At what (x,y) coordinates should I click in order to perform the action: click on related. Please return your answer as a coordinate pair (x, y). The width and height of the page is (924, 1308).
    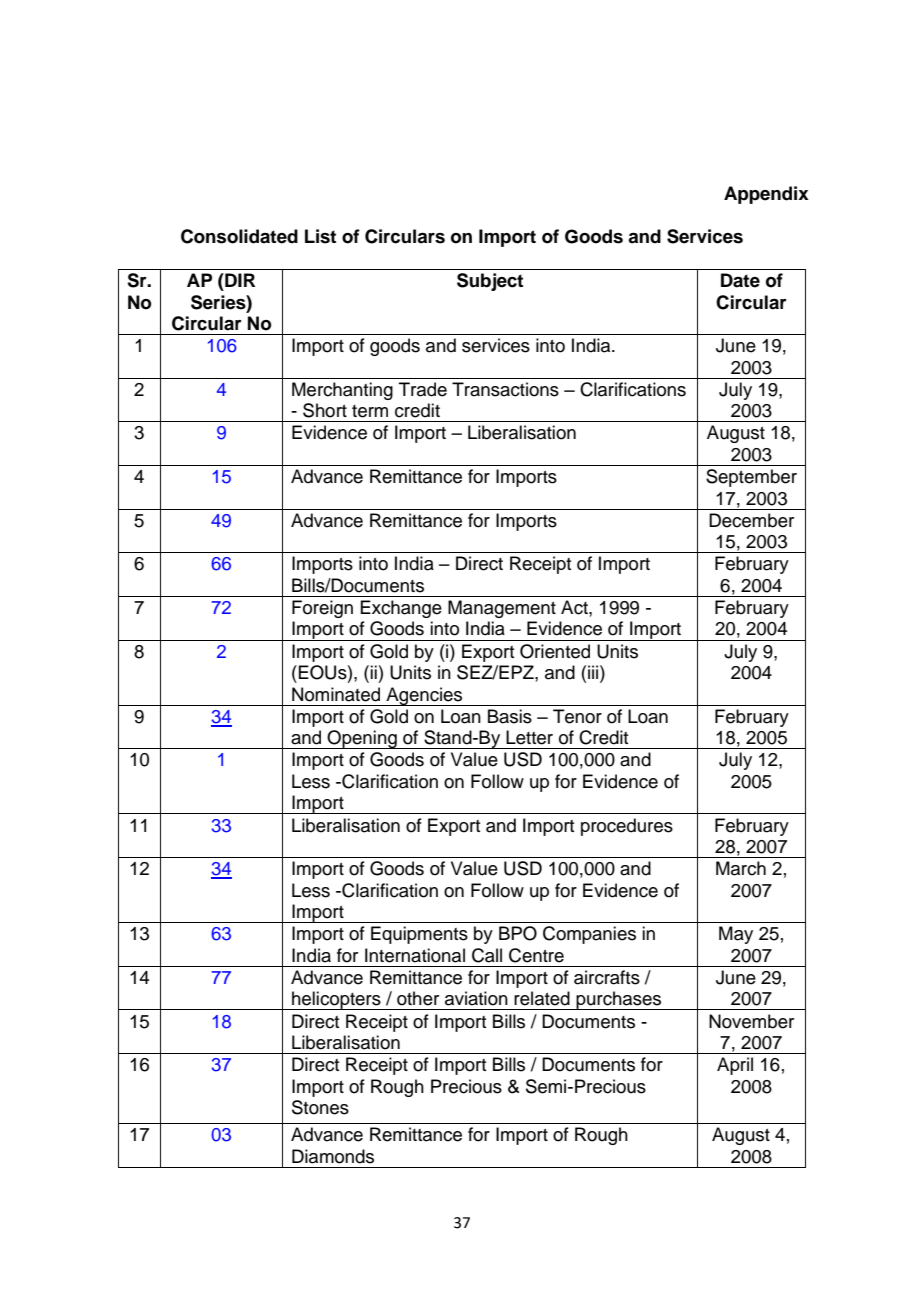
    Looking at the image, I should click on (542, 998).
